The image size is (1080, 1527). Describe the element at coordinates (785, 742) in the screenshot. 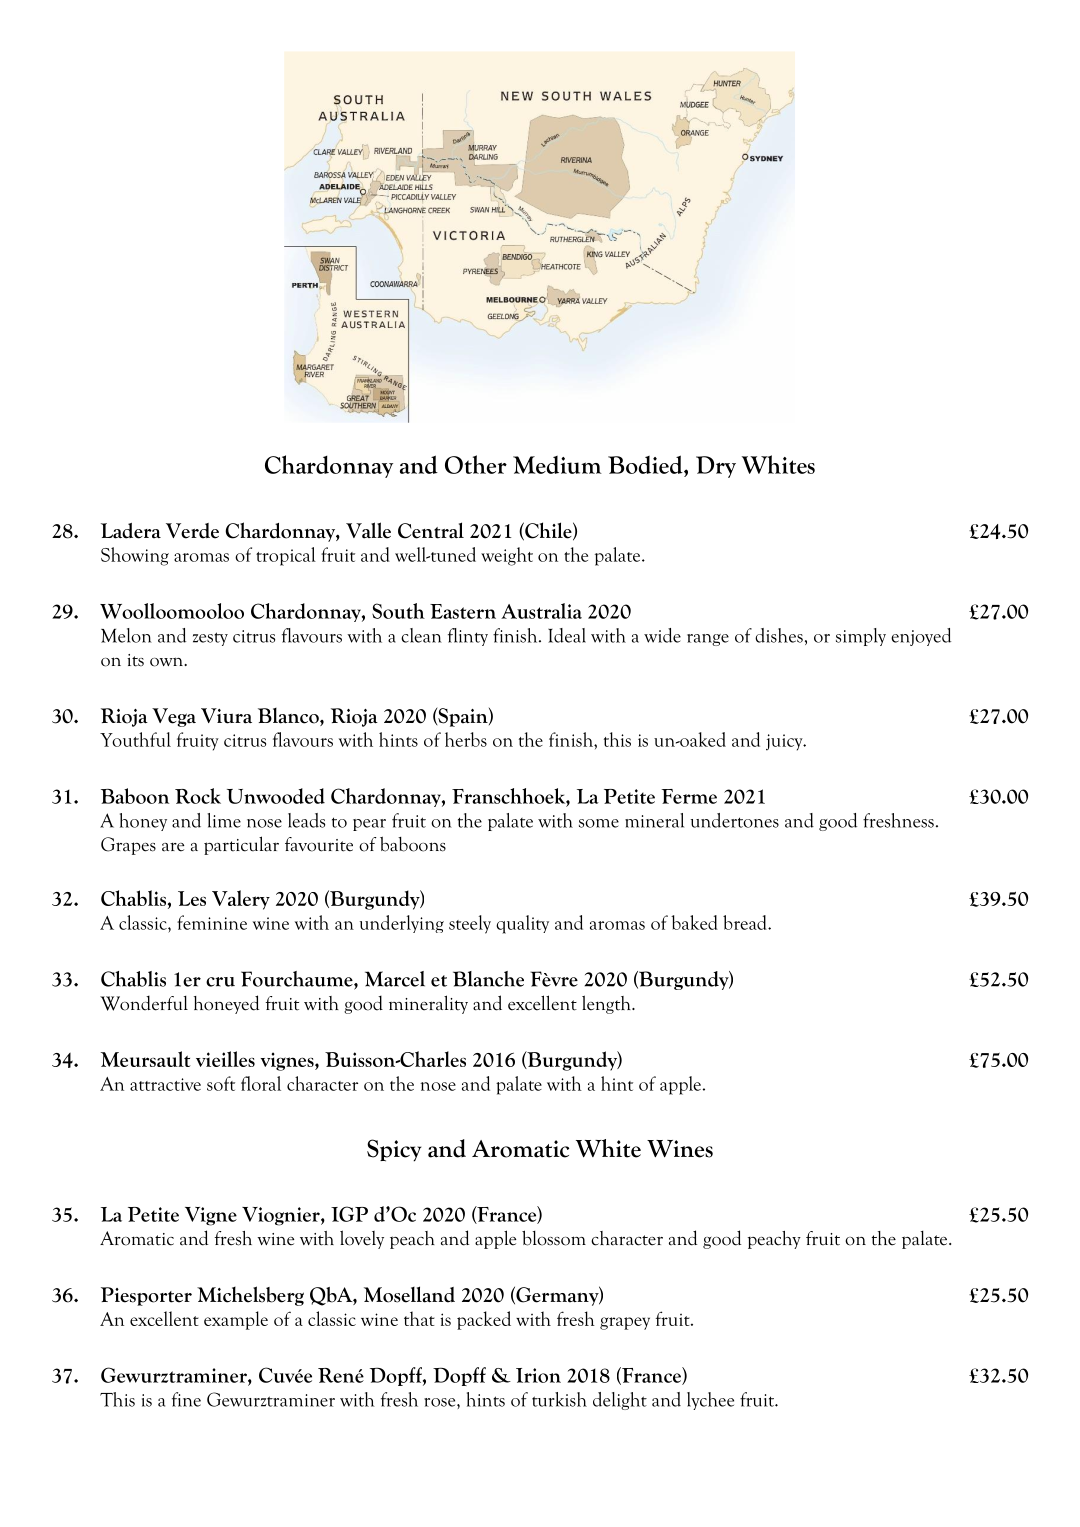

I see `juicy` at that location.
